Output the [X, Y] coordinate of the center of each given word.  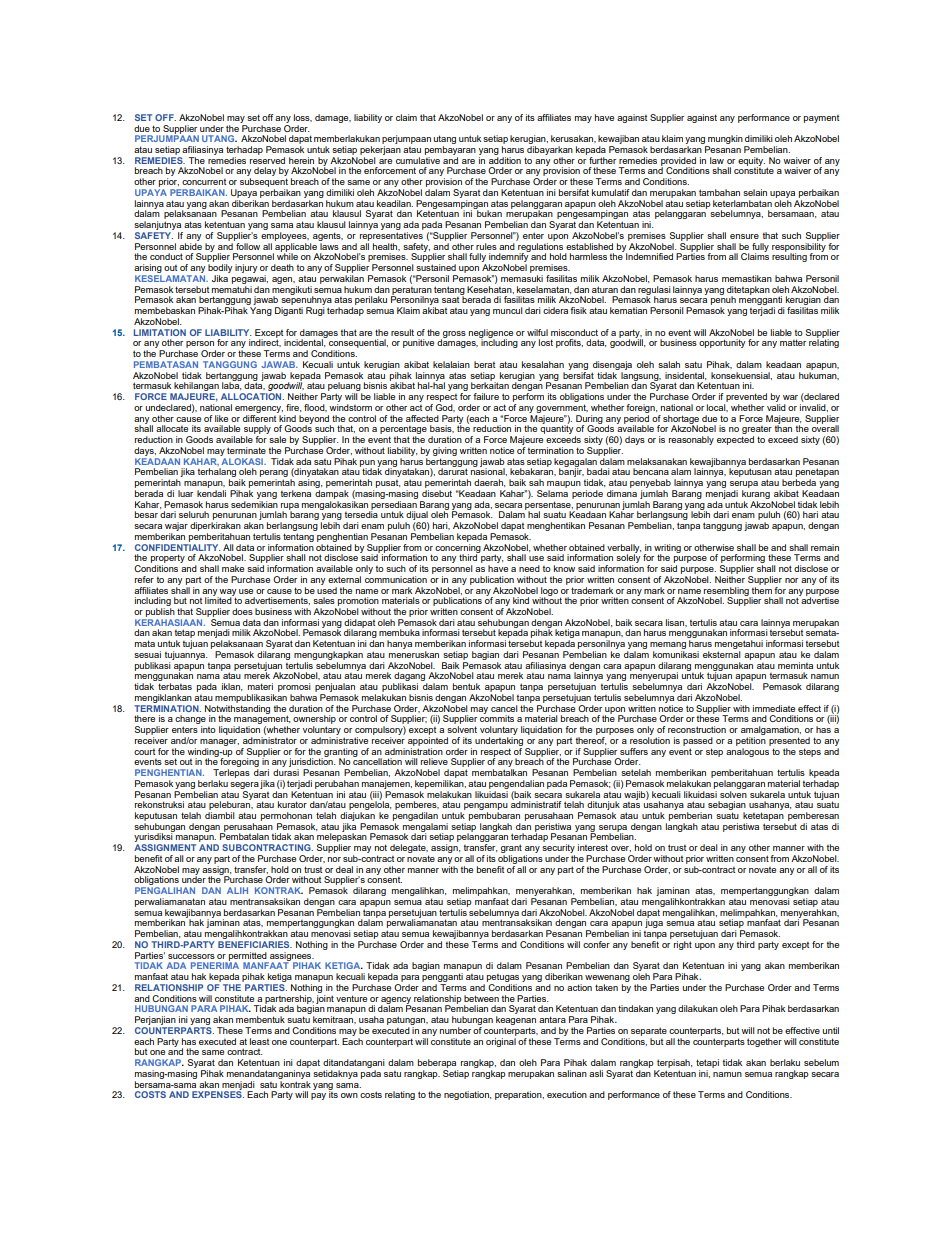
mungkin [724, 141]
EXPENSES [218, 1093]
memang [668, 647]
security [558, 850]
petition [751, 741]
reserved [267, 160]
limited [219, 599]
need [529, 568]
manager [219, 742]
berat [484, 364]
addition [505, 160]
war [790, 397]
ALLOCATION [252, 396]
